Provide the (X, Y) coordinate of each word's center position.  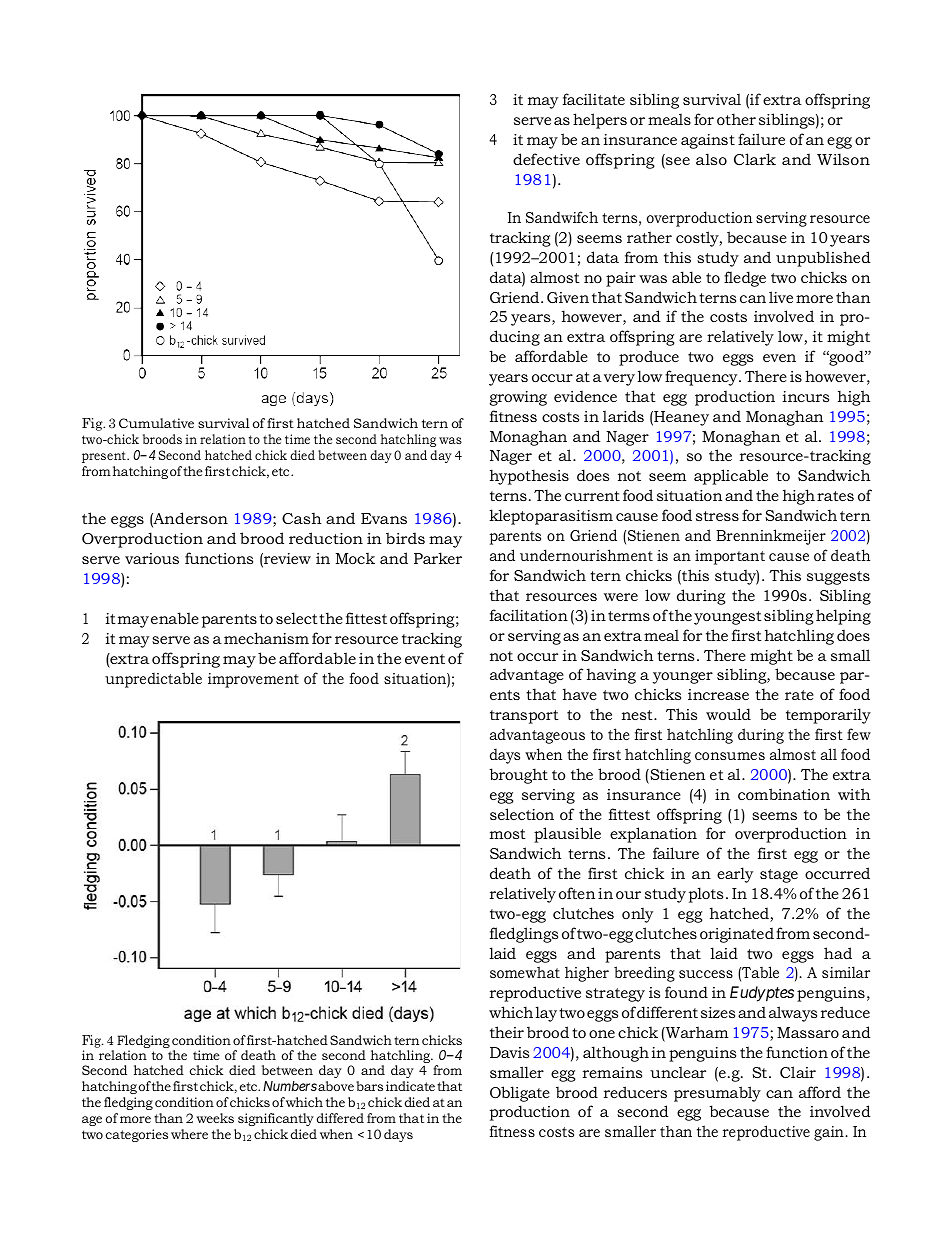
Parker (438, 558)
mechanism (266, 638)
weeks (215, 1118)
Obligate (520, 1094)
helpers (600, 121)
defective (546, 159)
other (736, 119)
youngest (728, 618)
